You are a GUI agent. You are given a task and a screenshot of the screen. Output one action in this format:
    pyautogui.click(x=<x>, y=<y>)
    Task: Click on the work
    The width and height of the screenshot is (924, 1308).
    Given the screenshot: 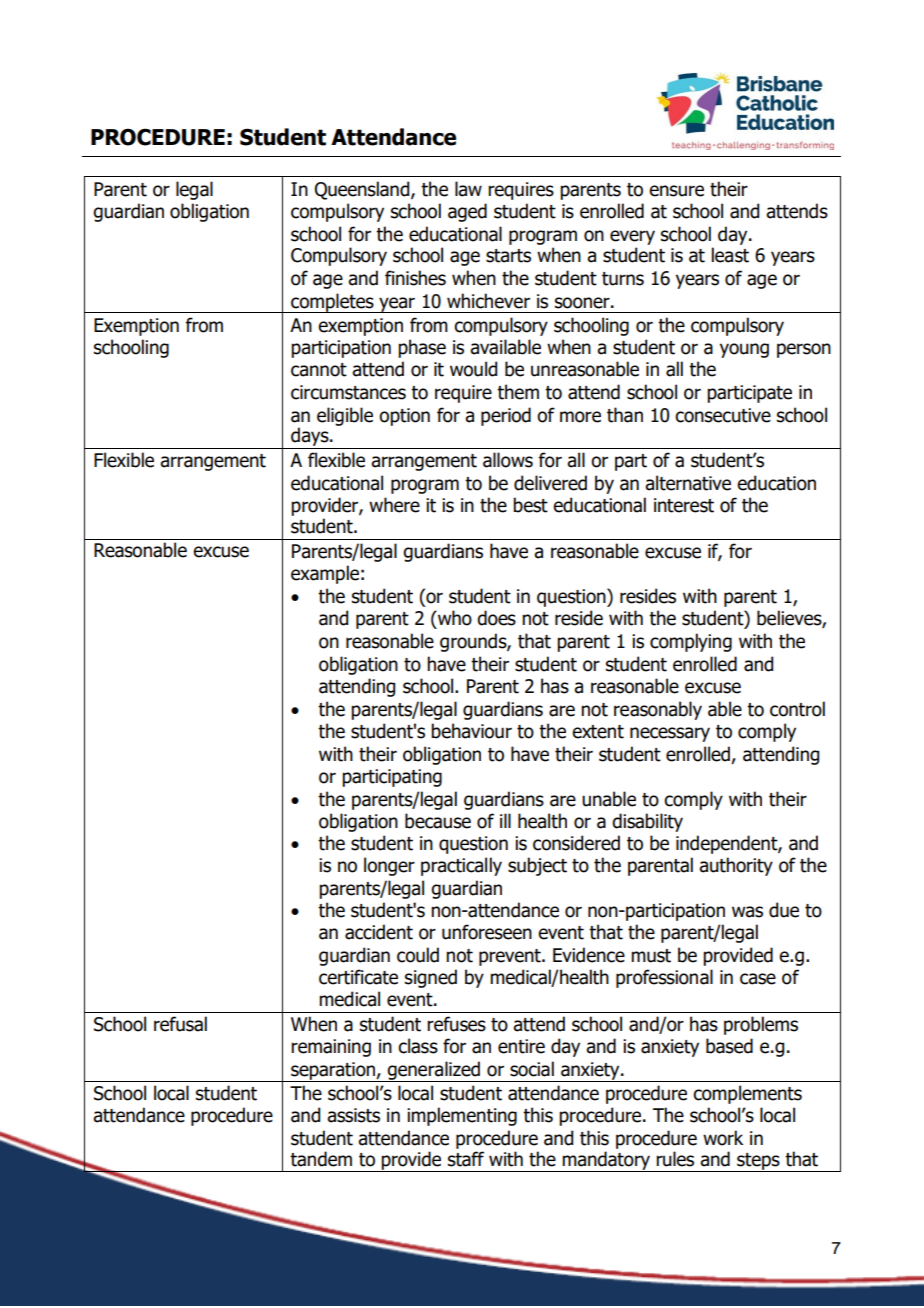 What is the action you would take?
    pyautogui.click(x=723, y=1138)
